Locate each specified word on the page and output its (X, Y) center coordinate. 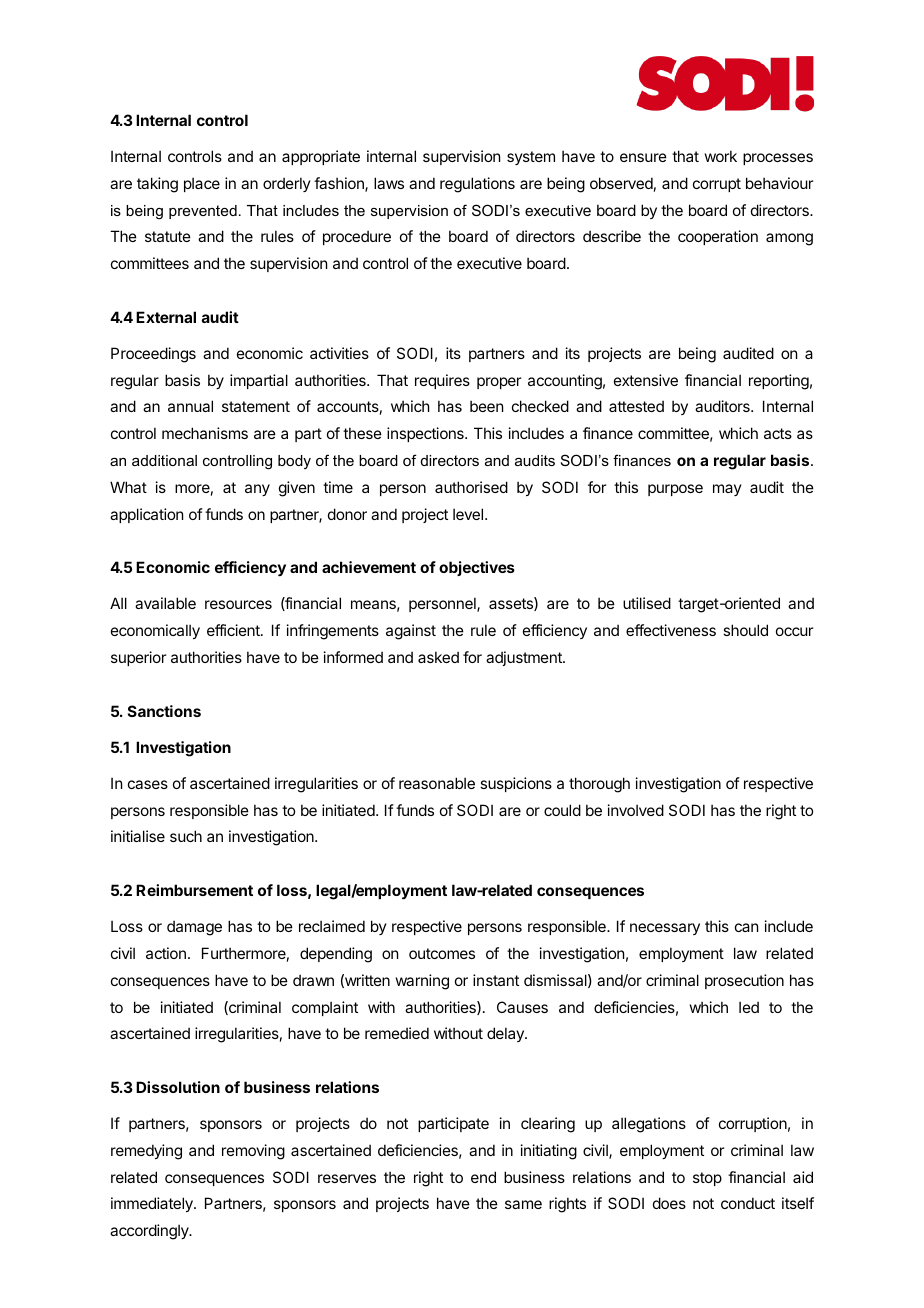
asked (438, 657)
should (745, 630)
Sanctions (164, 711)
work (721, 156)
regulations (477, 185)
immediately (153, 1204)
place (202, 184)
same (523, 1204)
